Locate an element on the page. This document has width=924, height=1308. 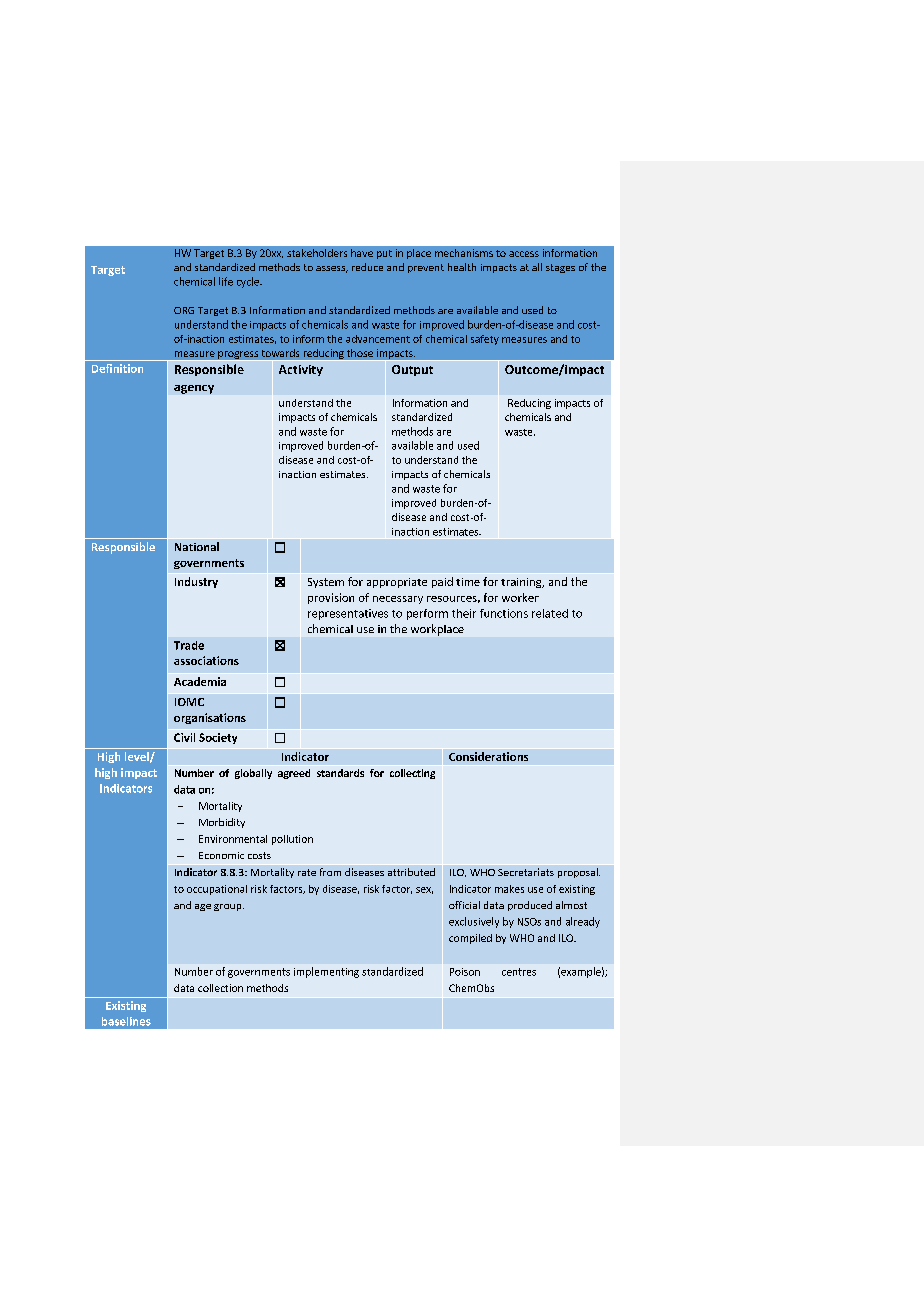
Considerations is located at coordinates (488, 756).
